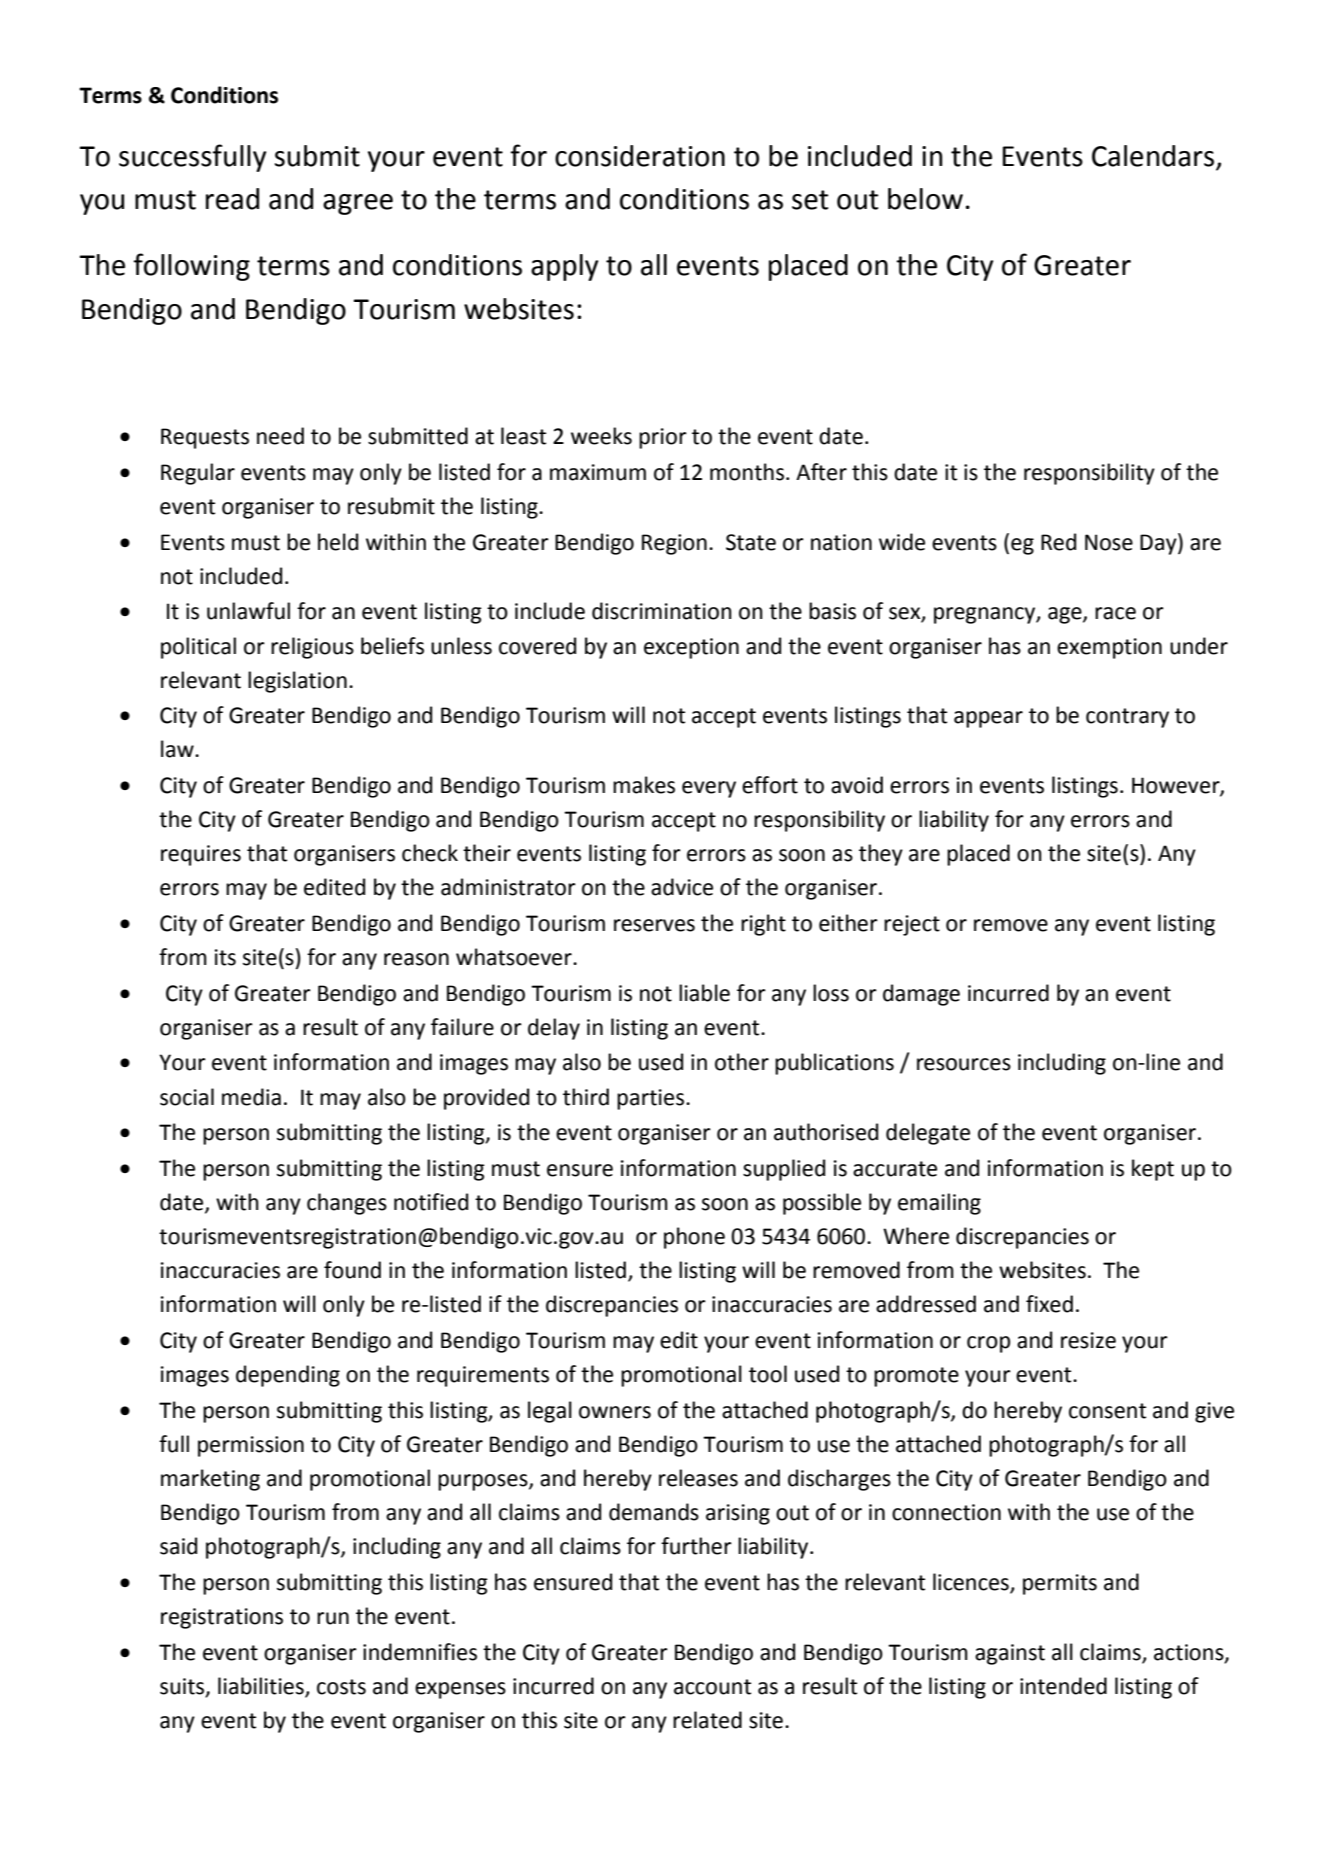 This screenshot has height=1865, width=1318. What do you see at coordinates (341, 1687) in the screenshot?
I see `costs` at bounding box center [341, 1687].
